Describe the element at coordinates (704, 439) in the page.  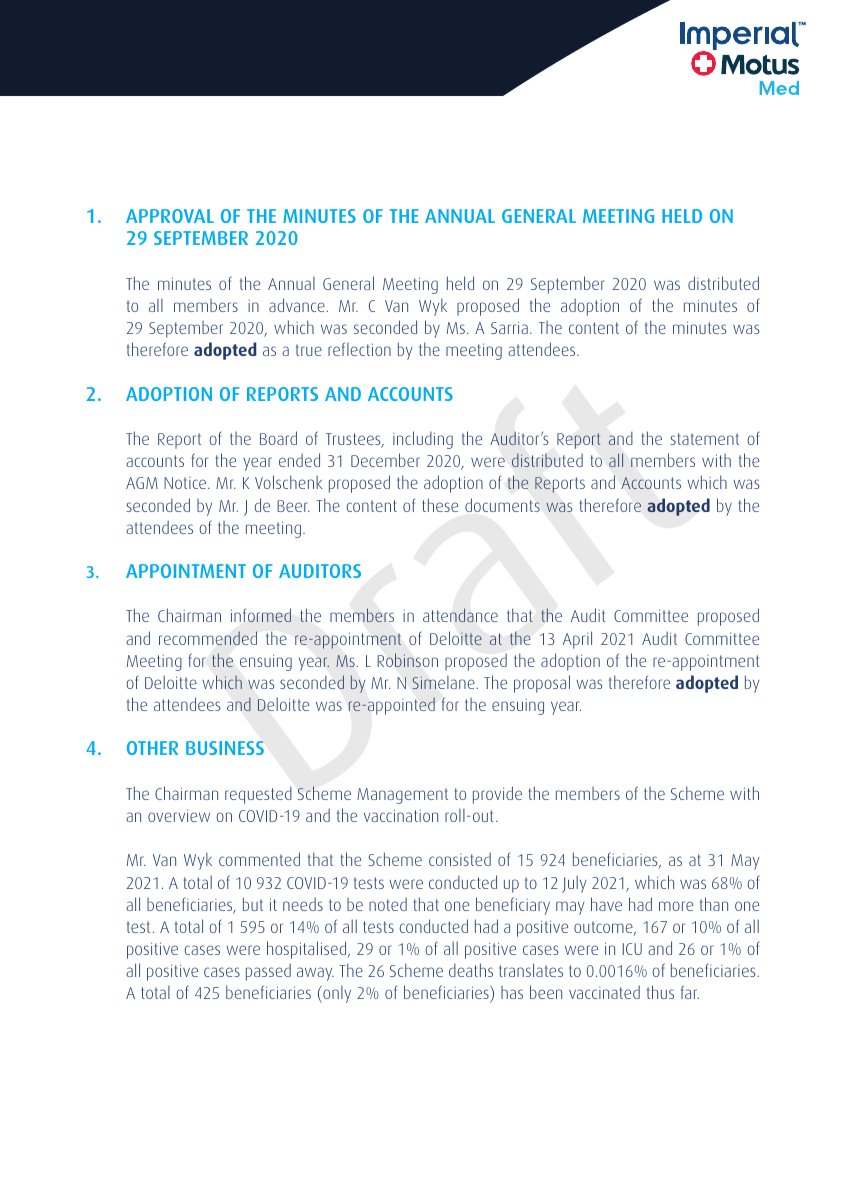
I see `statement` at that location.
